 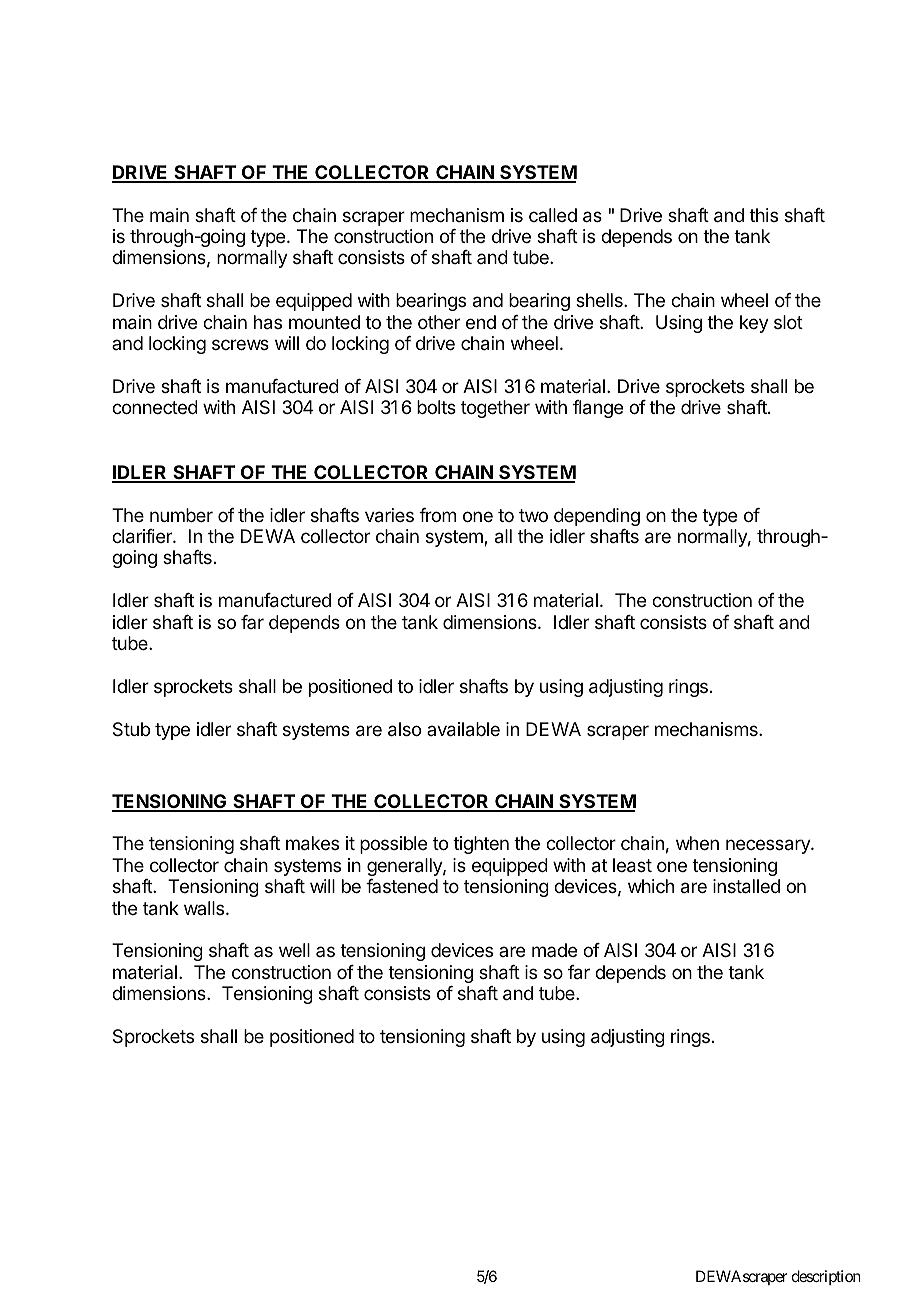 I want to click on has, so click(x=268, y=322).
